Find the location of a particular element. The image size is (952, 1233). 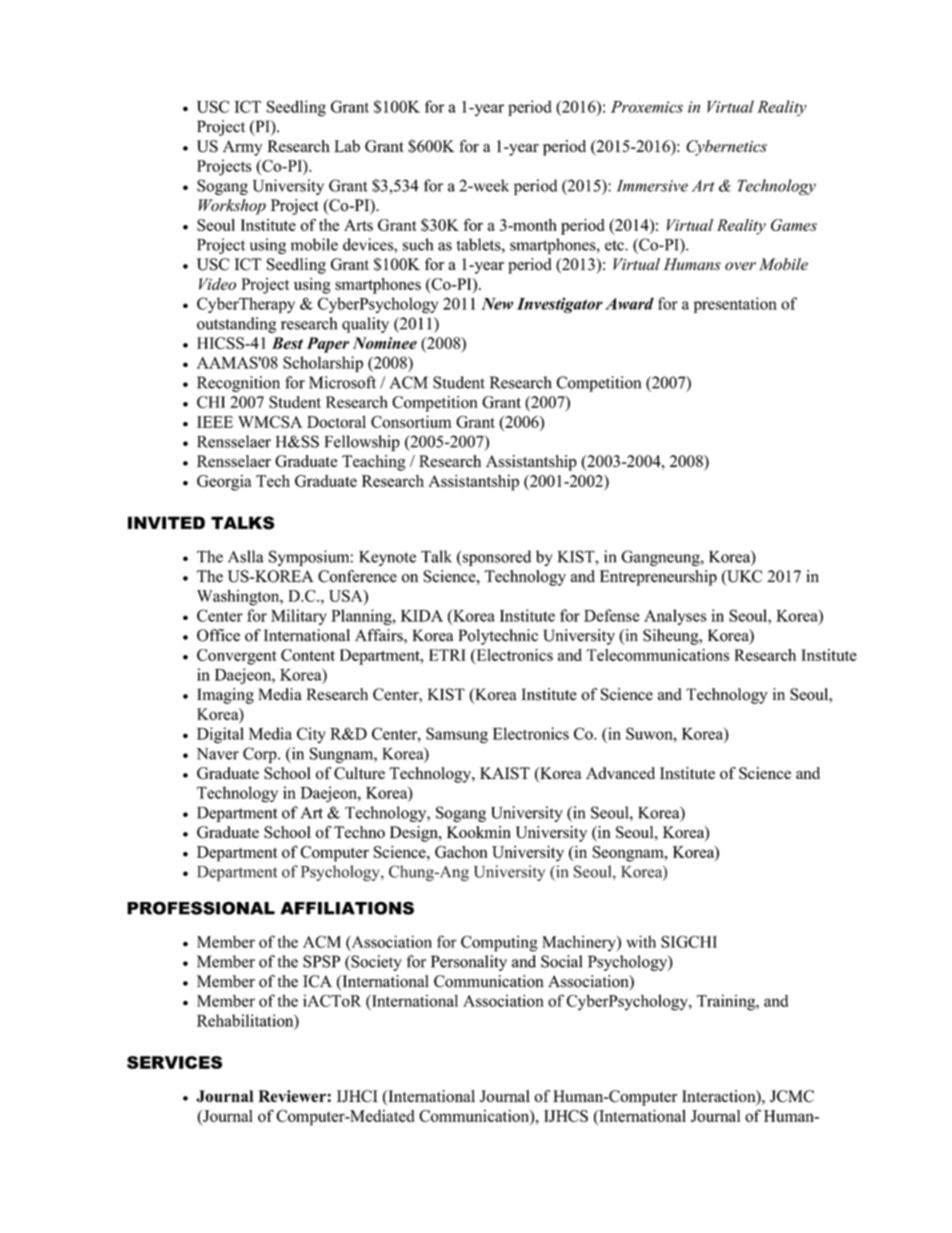

with is located at coordinates (641, 941).
